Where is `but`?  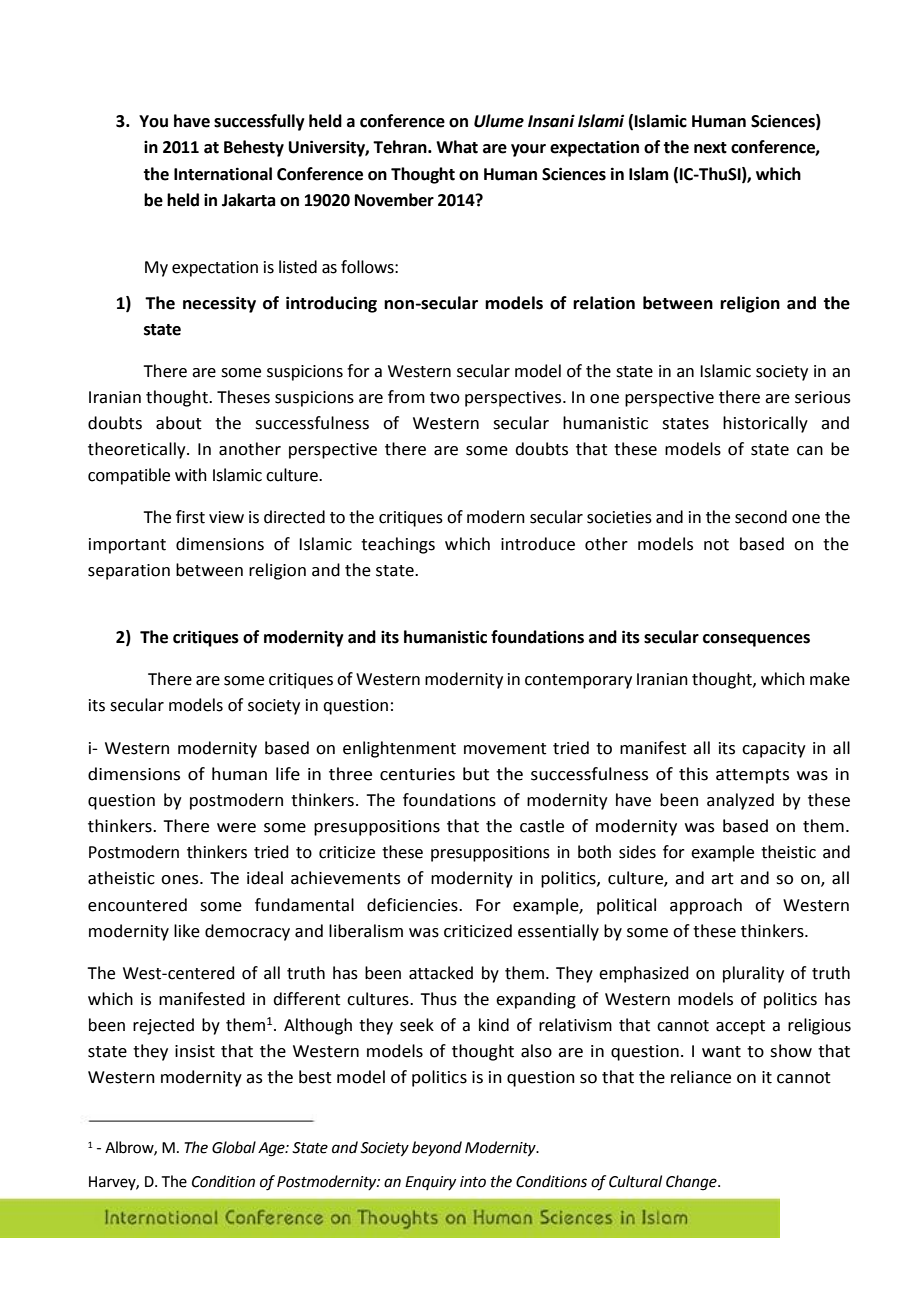
but is located at coordinates (476, 774).
